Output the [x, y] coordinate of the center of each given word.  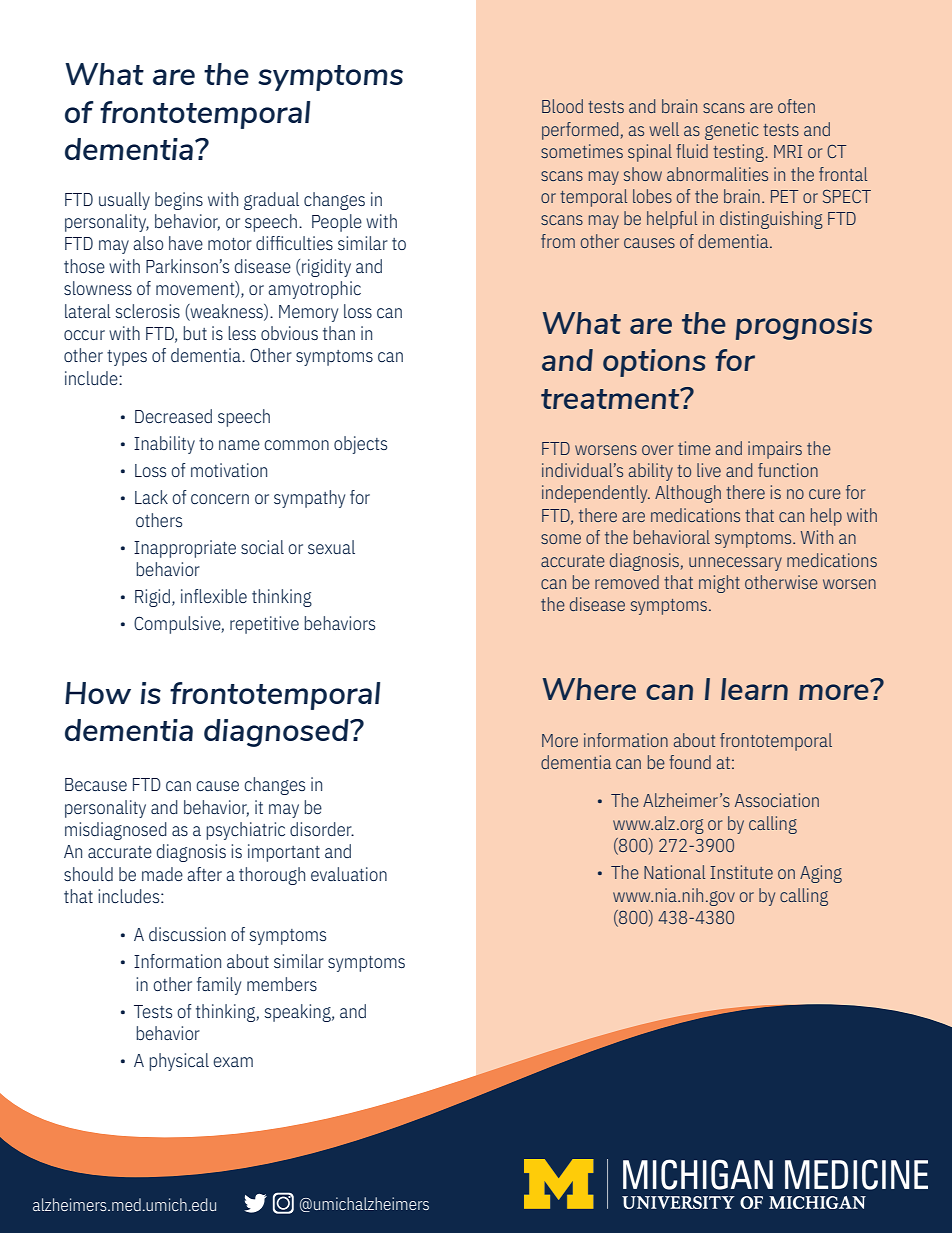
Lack [151, 497]
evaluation [349, 874]
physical [179, 1062]
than [339, 333]
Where [589, 689]
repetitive [264, 625]
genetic [732, 131]
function [788, 470]
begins [179, 201]
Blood [562, 106]
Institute [741, 872]
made [162, 874]
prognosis [804, 326]
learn [754, 689]
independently [596, 494]
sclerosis [148, 311]
